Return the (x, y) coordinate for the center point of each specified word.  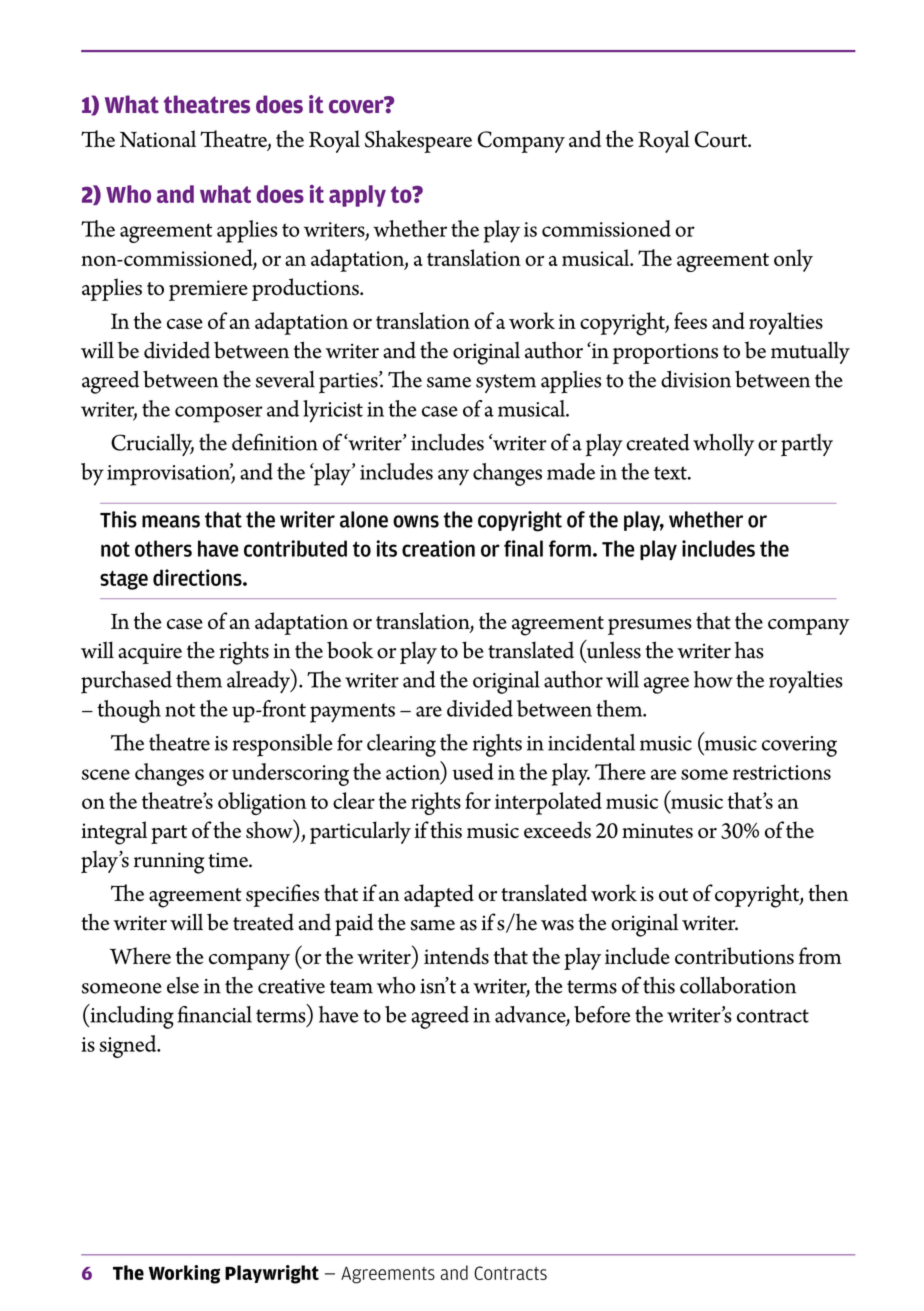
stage (124, 580)
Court (722, 139)
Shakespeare (418, 141)
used (473, 771)
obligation (262, 803)
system (506, 383)
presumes (650, 627)
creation (438, 548)
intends (456, 956)
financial (215, 1014)
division (696, 379)
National (158, 139)
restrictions (782, 772)
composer (219, 414)
